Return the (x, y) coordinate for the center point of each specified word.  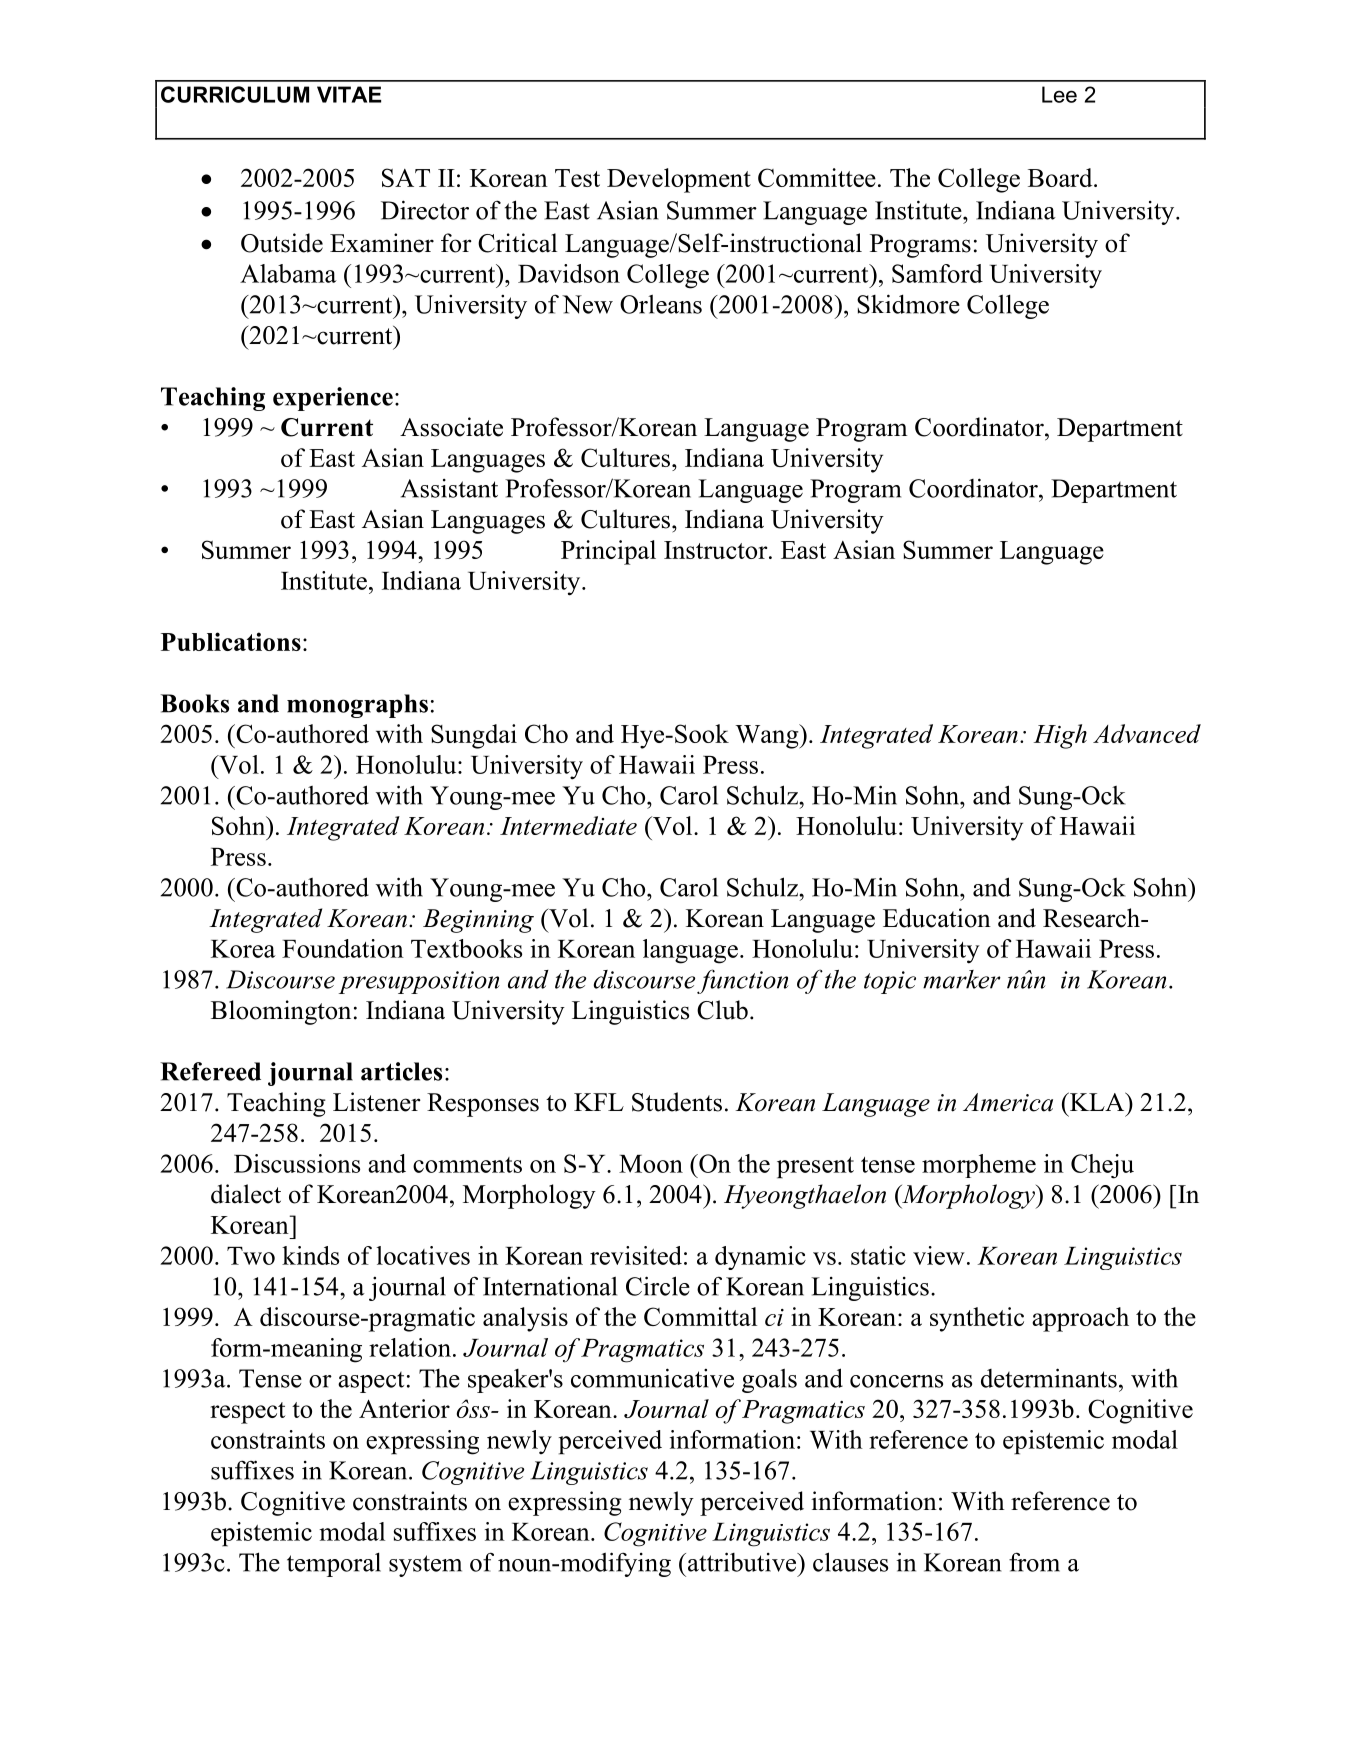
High (1060, 736)
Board (1061, 177)
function (743, 981)
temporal (334, 1564)
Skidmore (908, 304)
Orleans (661, 304)
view (939, 1255)
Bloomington (281, 1012)
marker (962, 979)
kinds (310, 1255)
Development (679, 180)
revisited (636, 1255)
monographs (357, 706)
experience (333, 399)
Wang (768, 736)
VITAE (349, 94)
